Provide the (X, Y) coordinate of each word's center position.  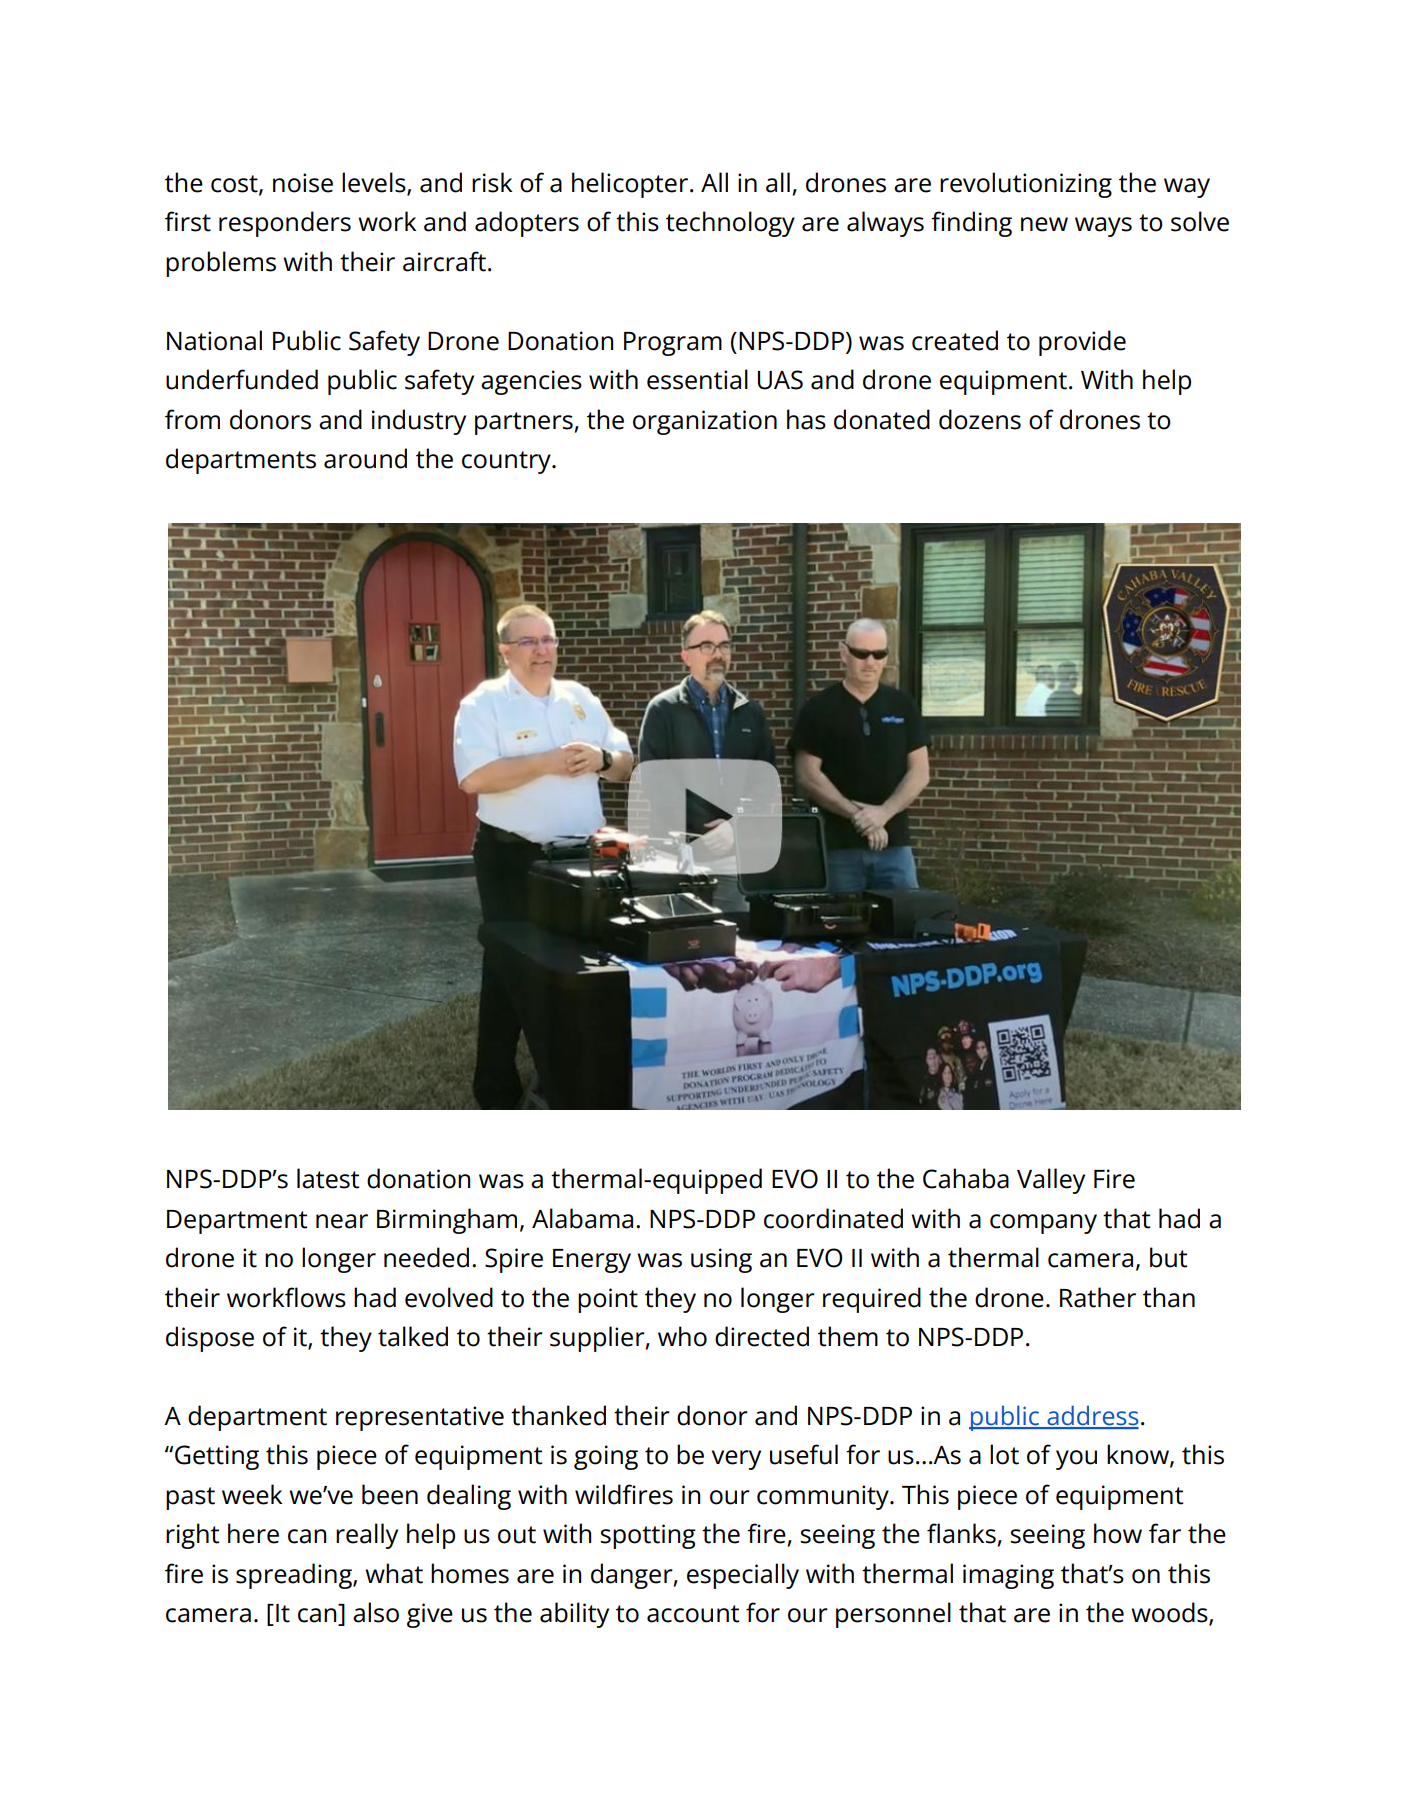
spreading (295, 1576)
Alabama (582, 1218)
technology (730, 224)
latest (328, 1178)
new (1044, 224)
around (365, 458)
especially (743, 1576)
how (1118, 1533)
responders (285, 224)
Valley (1051, 1181)
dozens (980, 419)
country (507, 462)
